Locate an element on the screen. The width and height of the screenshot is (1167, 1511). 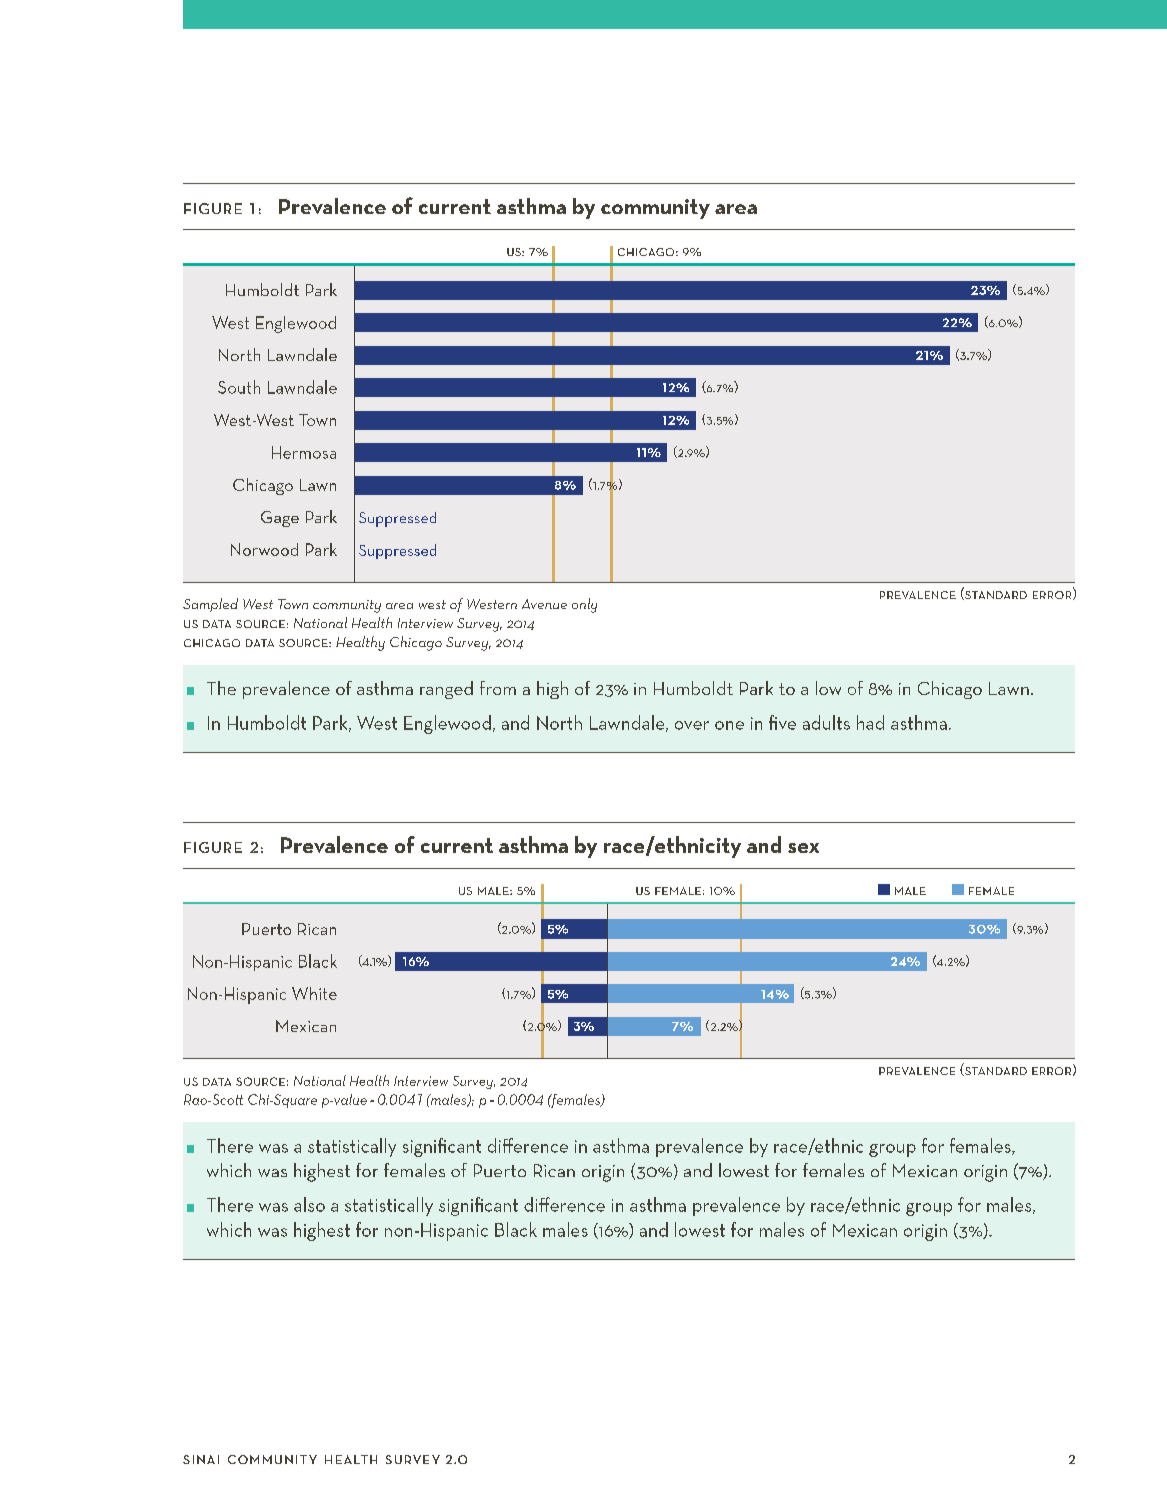
Avenue is located at coordinates (544, 604).
